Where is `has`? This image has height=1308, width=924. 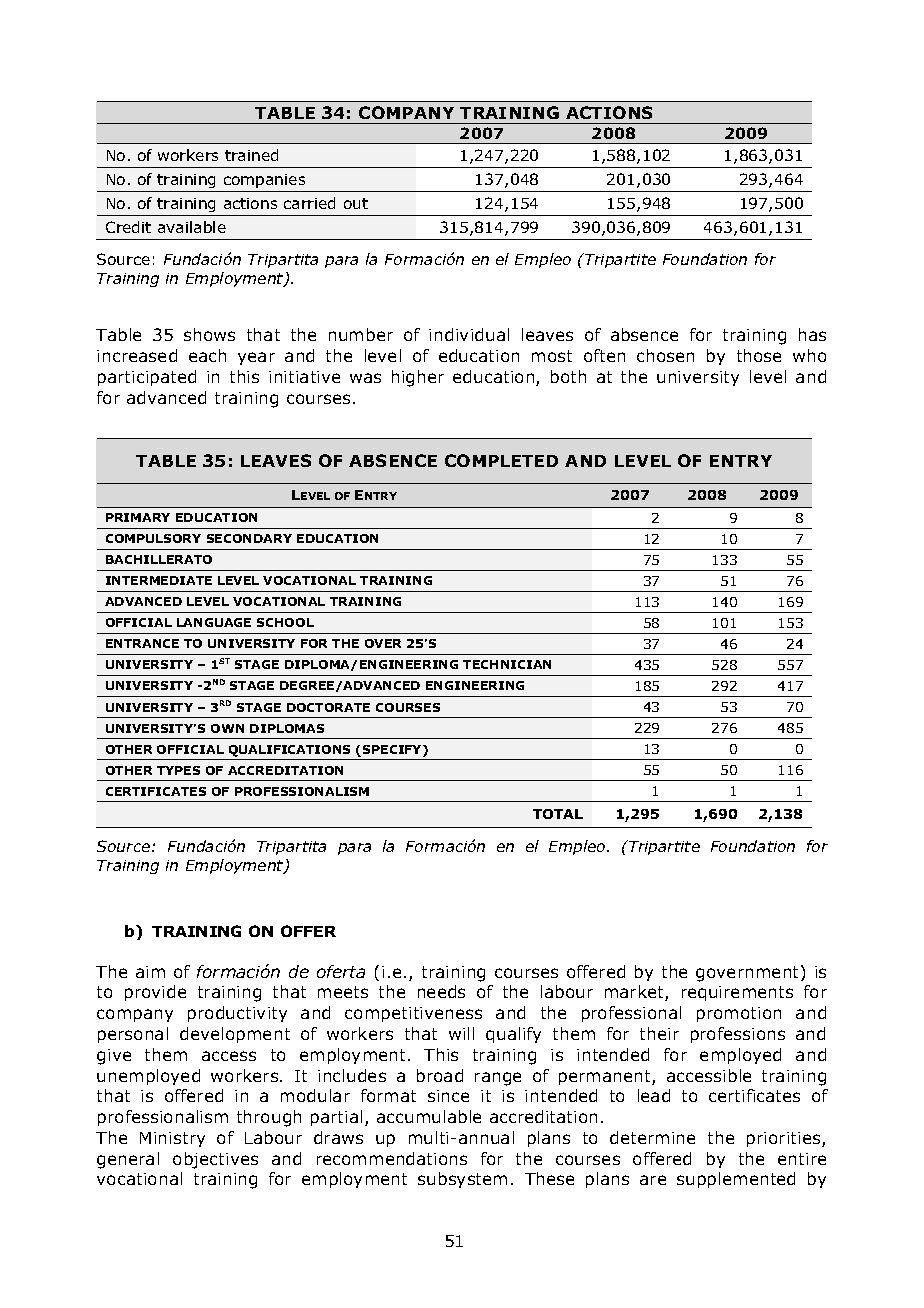
has is located at coordinates (812, 334).
